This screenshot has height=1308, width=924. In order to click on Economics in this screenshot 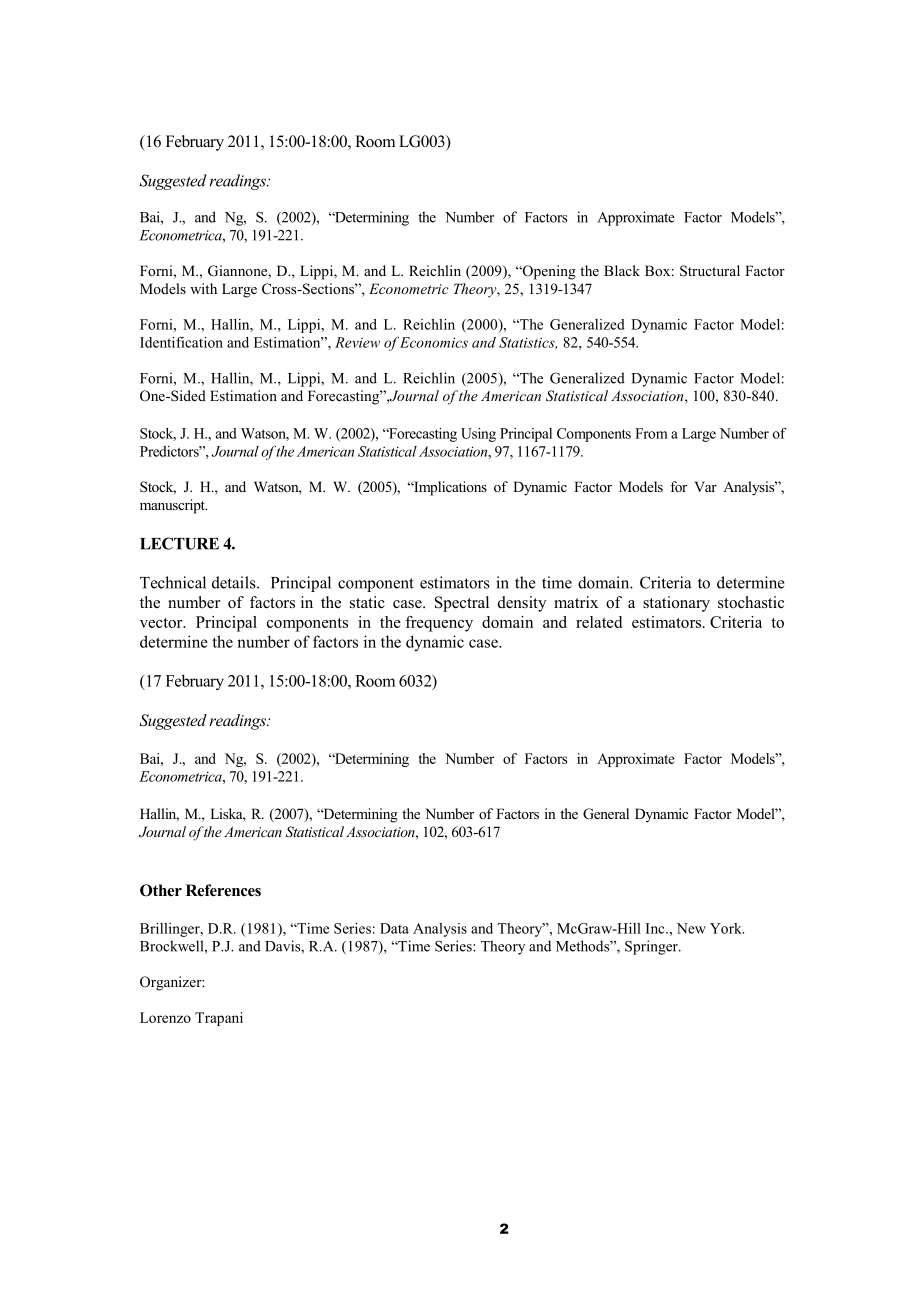, I will do `click(434, 342)`.
